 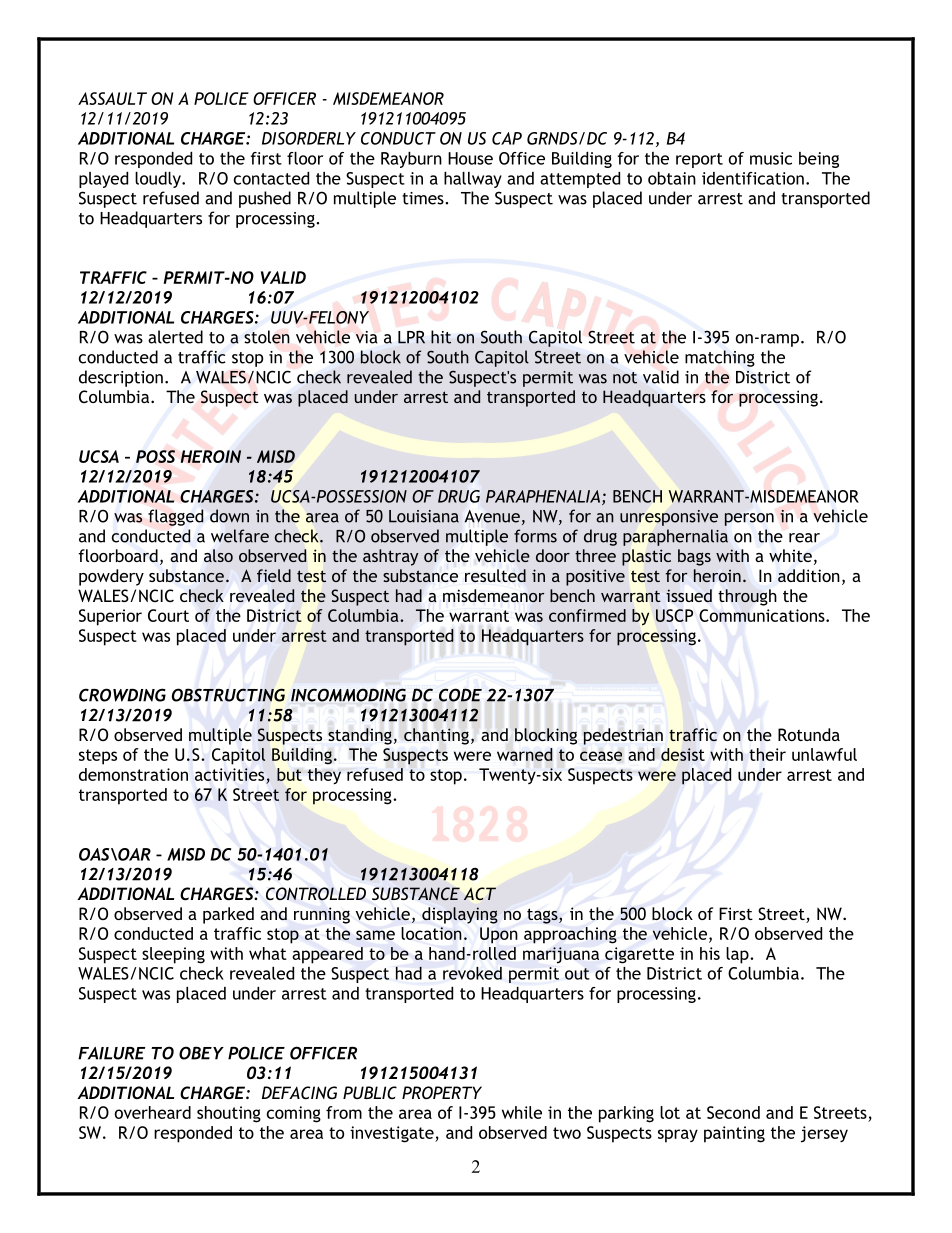 I want to click on Court, so click(x=168, y=615).
